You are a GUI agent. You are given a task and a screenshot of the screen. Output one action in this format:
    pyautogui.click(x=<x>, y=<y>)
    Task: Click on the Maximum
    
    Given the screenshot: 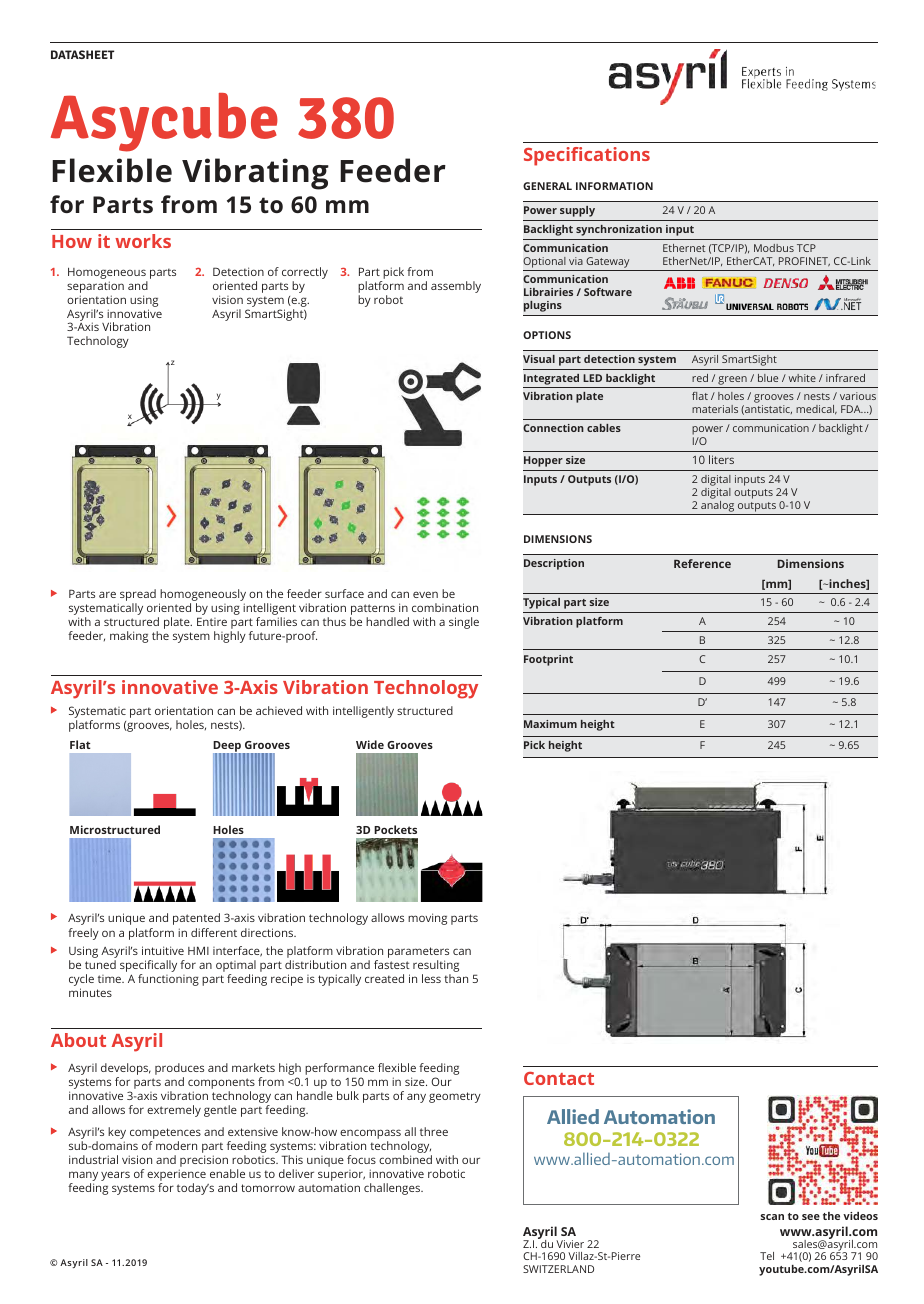 What is the action you would take?
    pyautogui.click(x=550, y=724)
